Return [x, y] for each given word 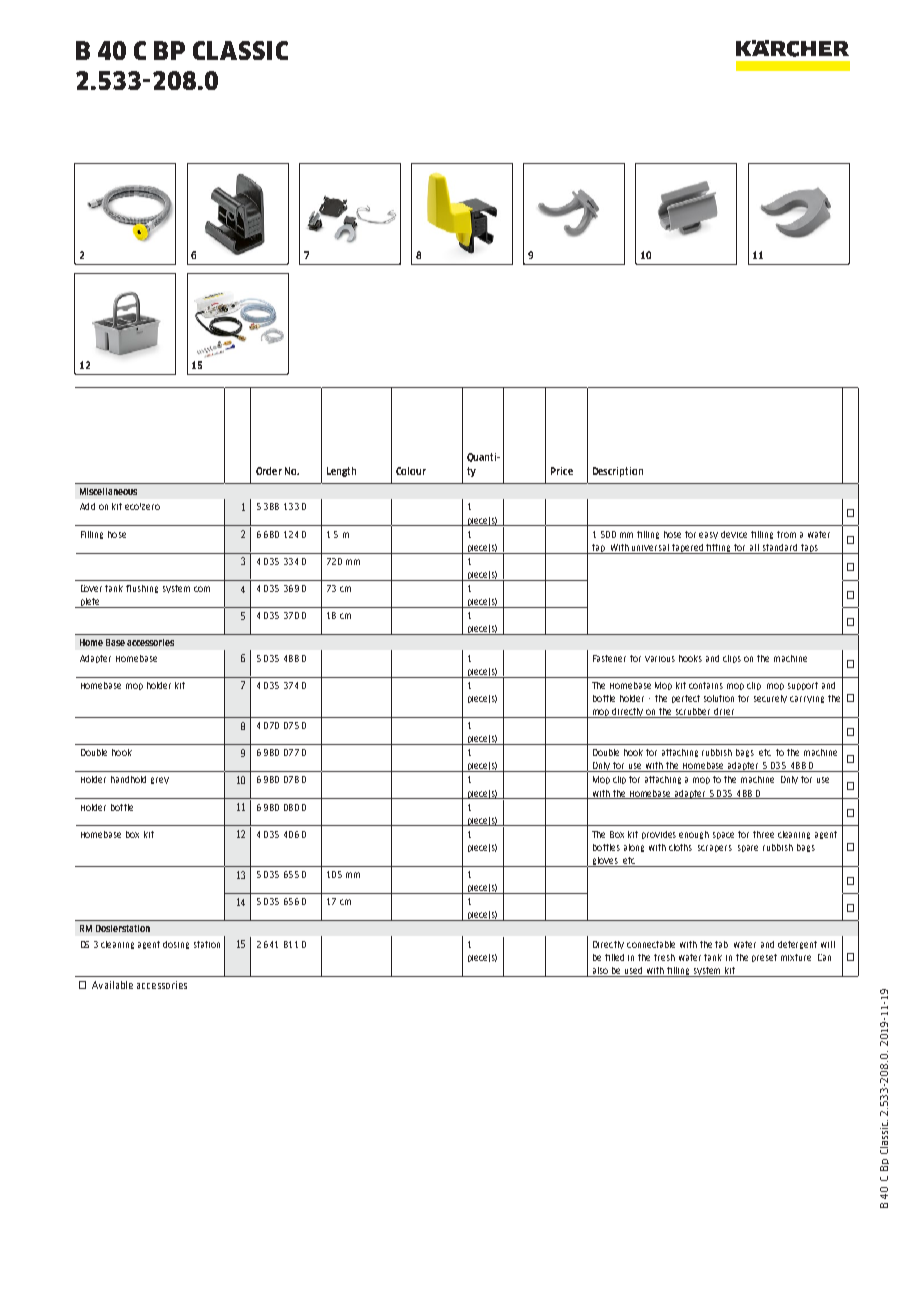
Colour [411, 471]
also [600, 972]
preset [764, 958]
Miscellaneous [108, 491]
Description [618, 472]
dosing [176, 945]
